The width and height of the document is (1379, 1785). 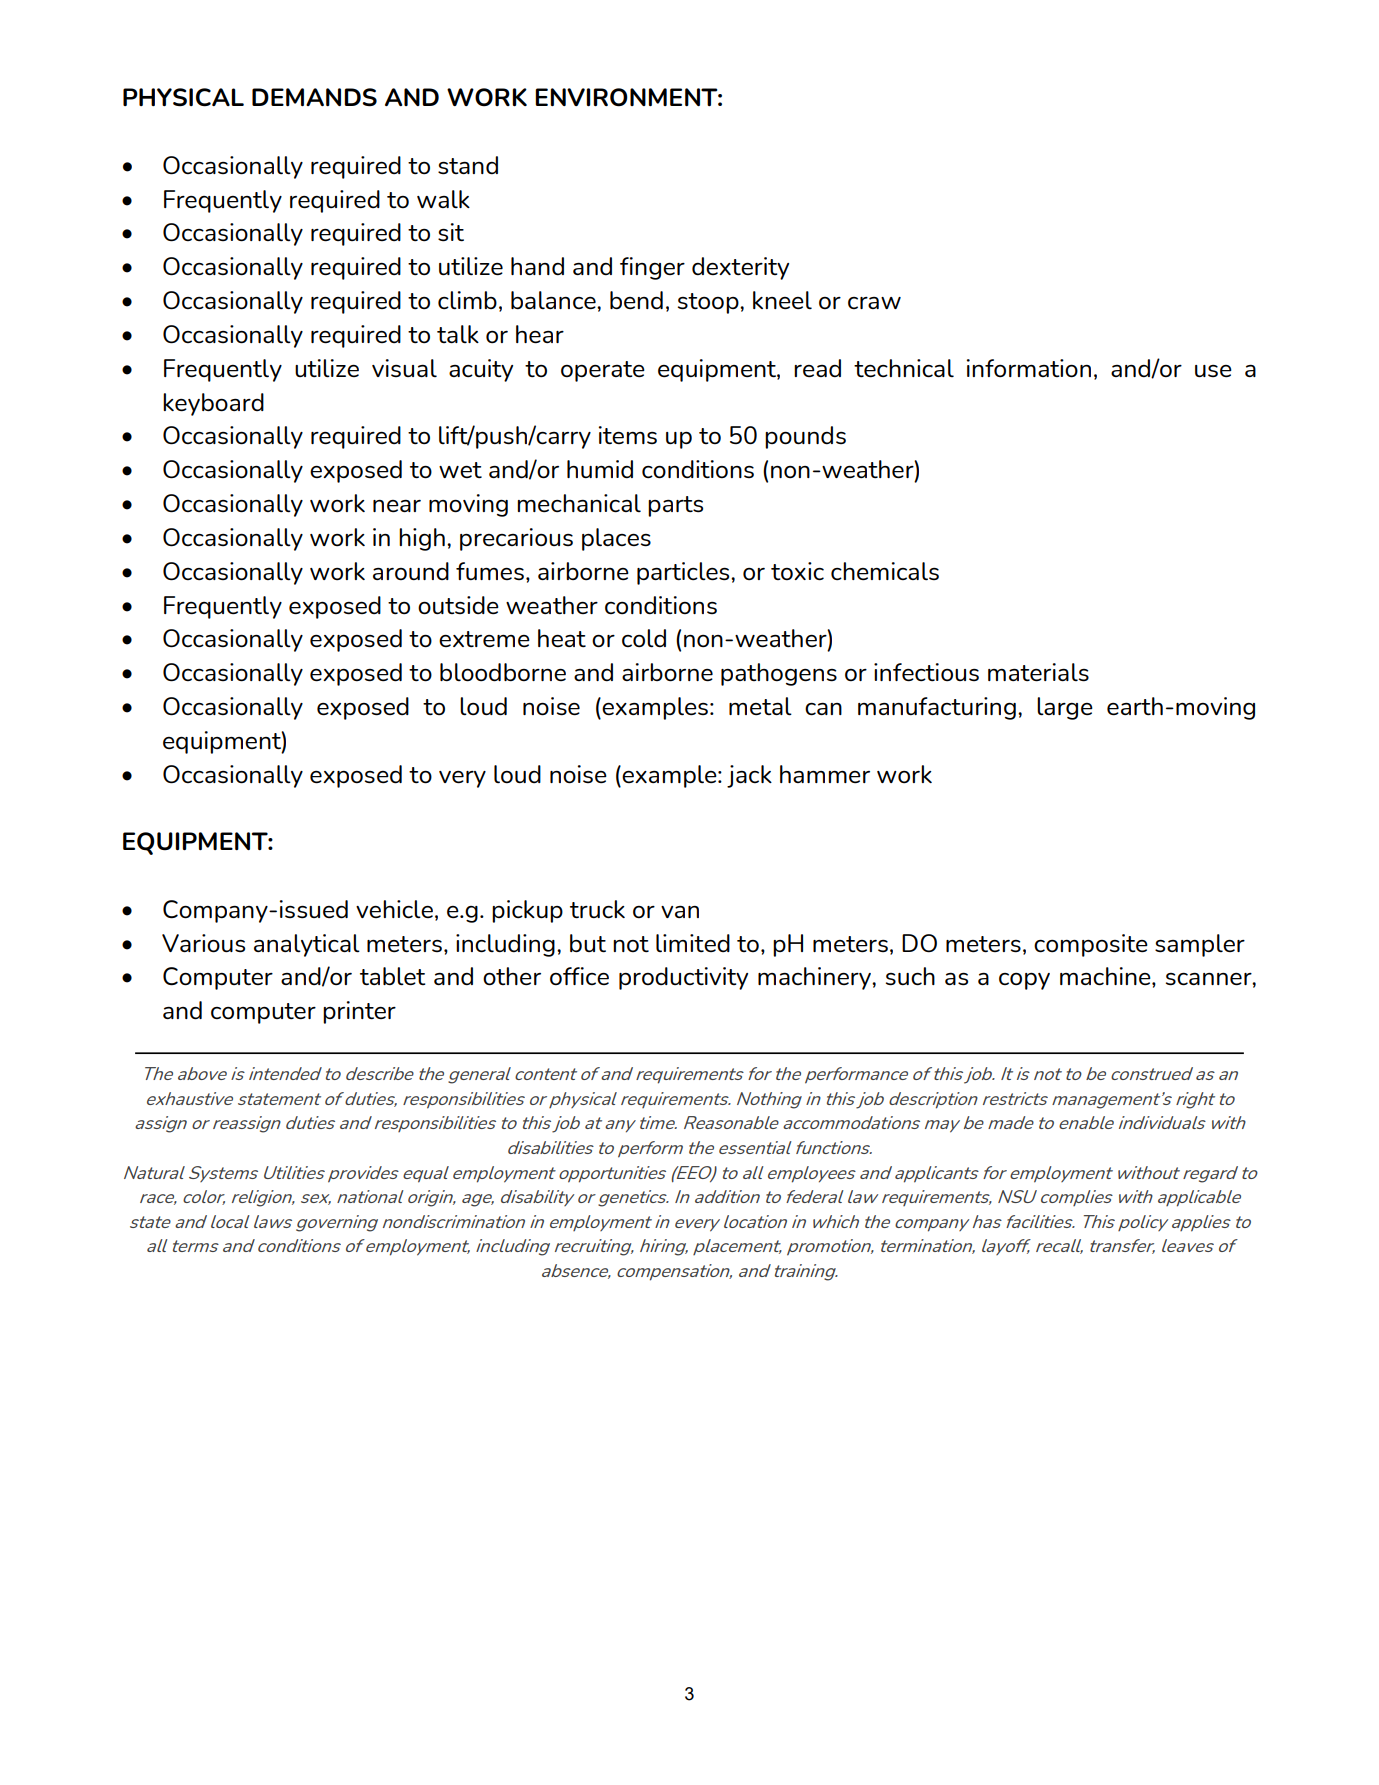 I want to click on productivity, so click(x=683, y=978).
